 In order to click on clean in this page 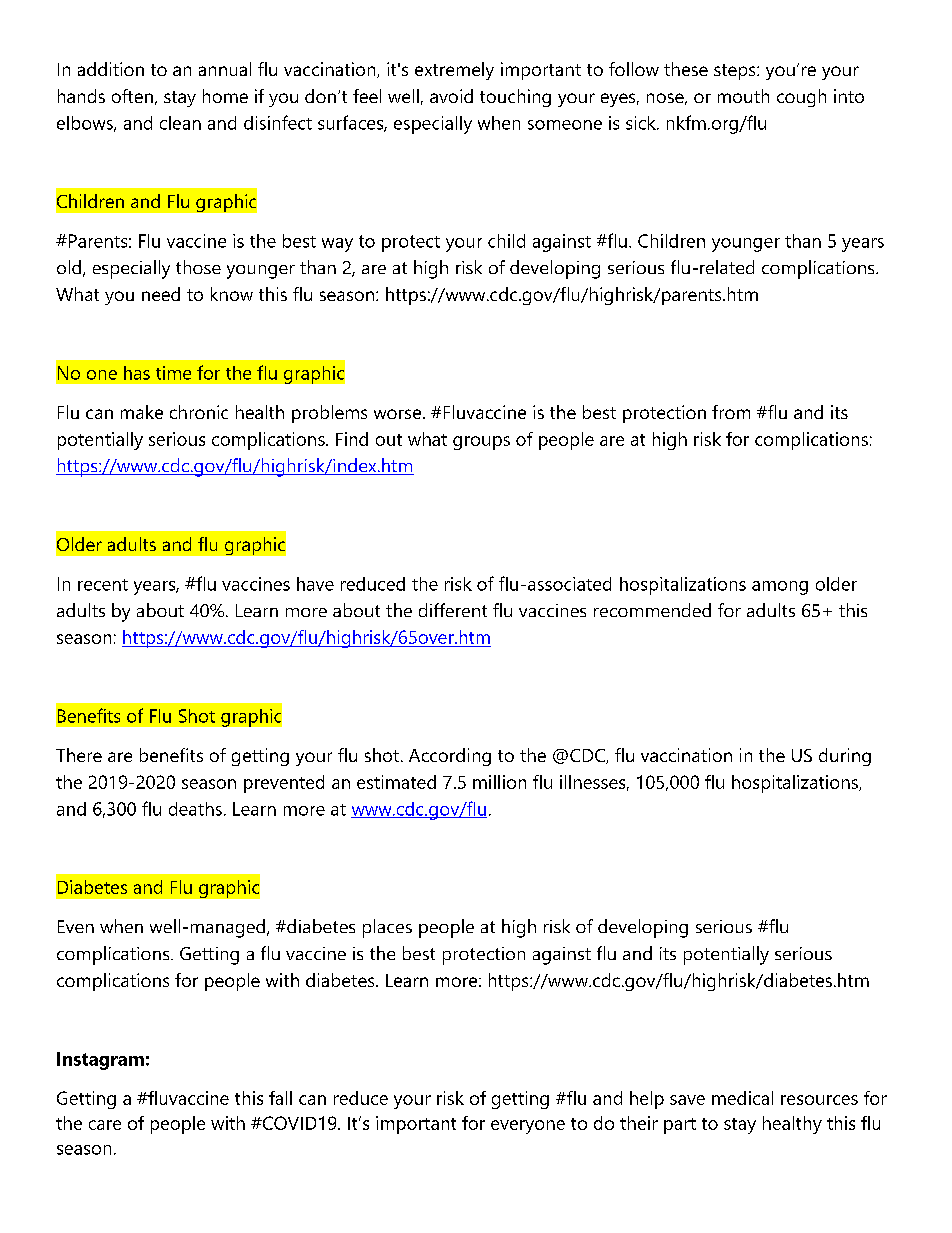, I will do `click(180, 123)`.
